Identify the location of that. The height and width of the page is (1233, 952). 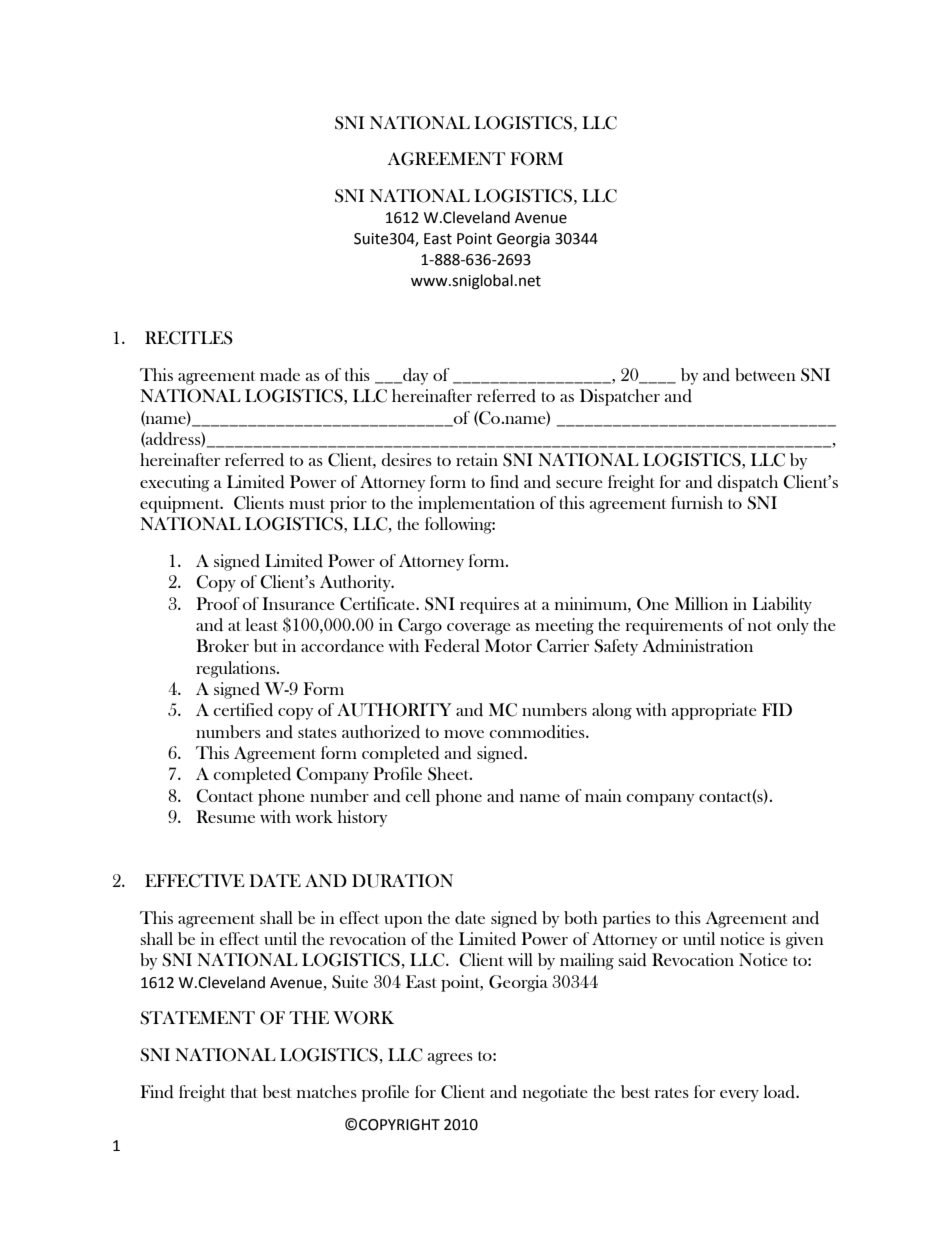
(244, 1091).
